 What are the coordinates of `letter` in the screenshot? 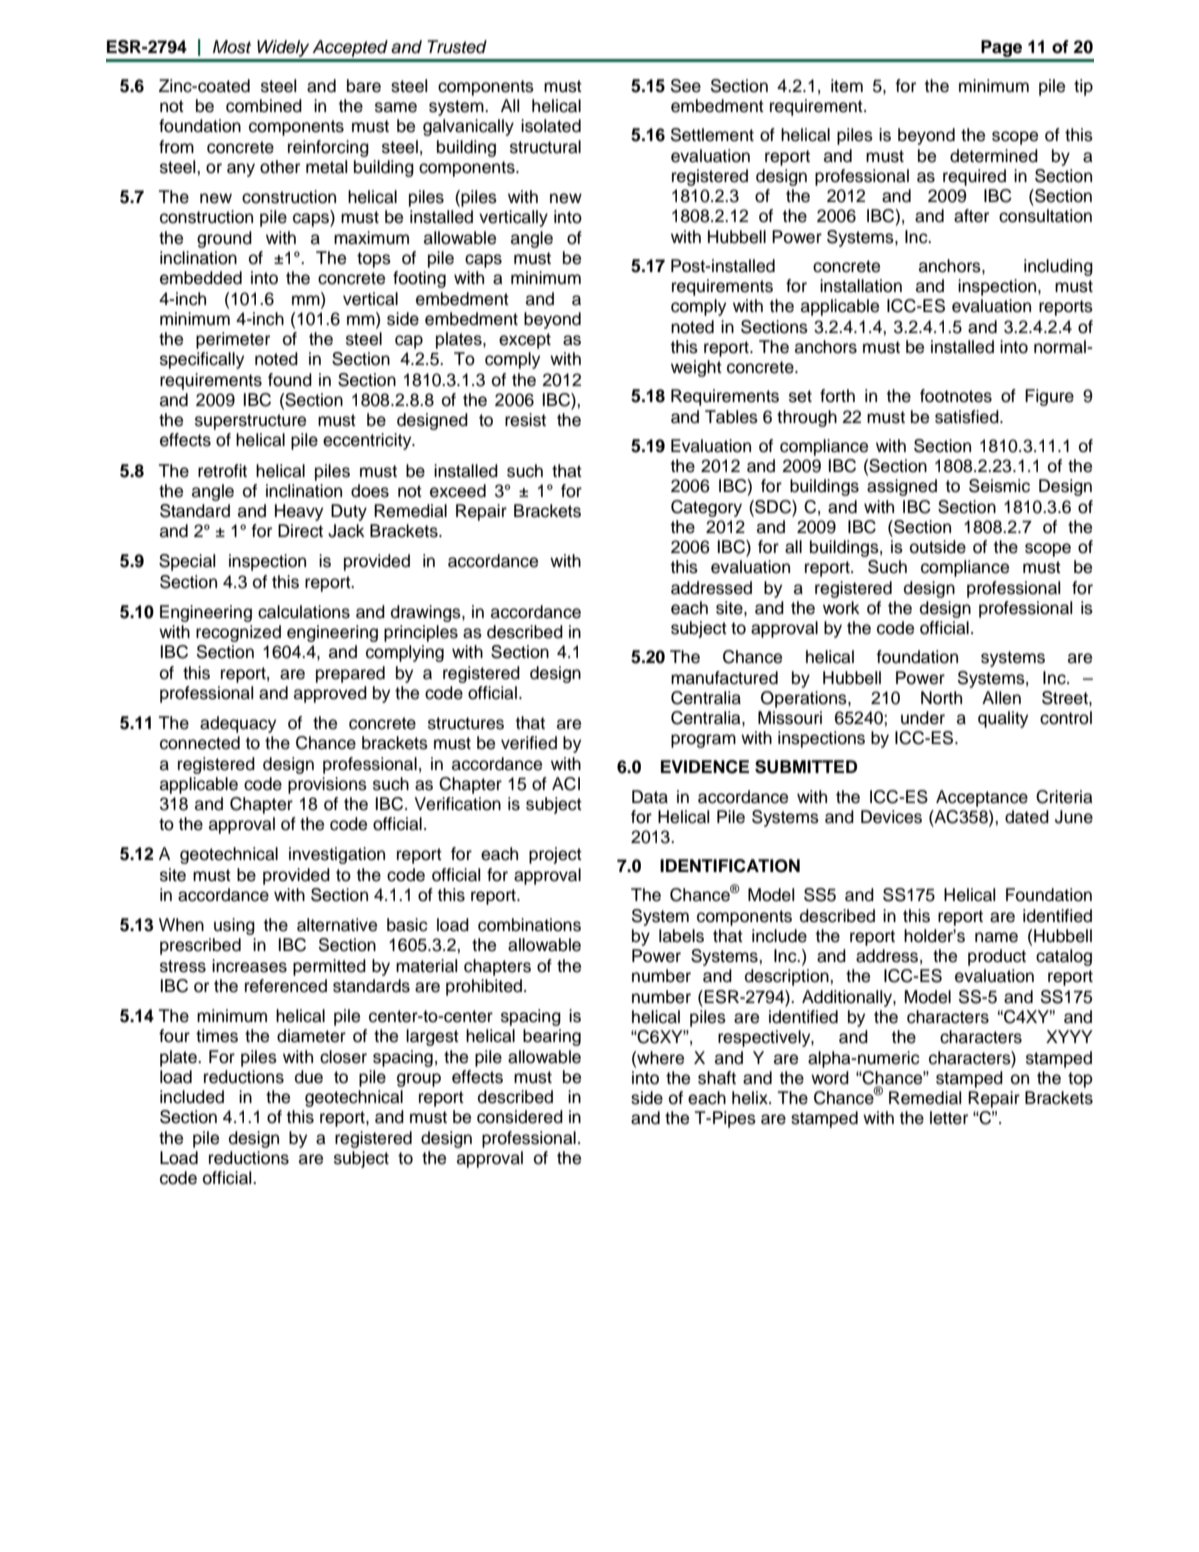 It's located at (949, 1118).
